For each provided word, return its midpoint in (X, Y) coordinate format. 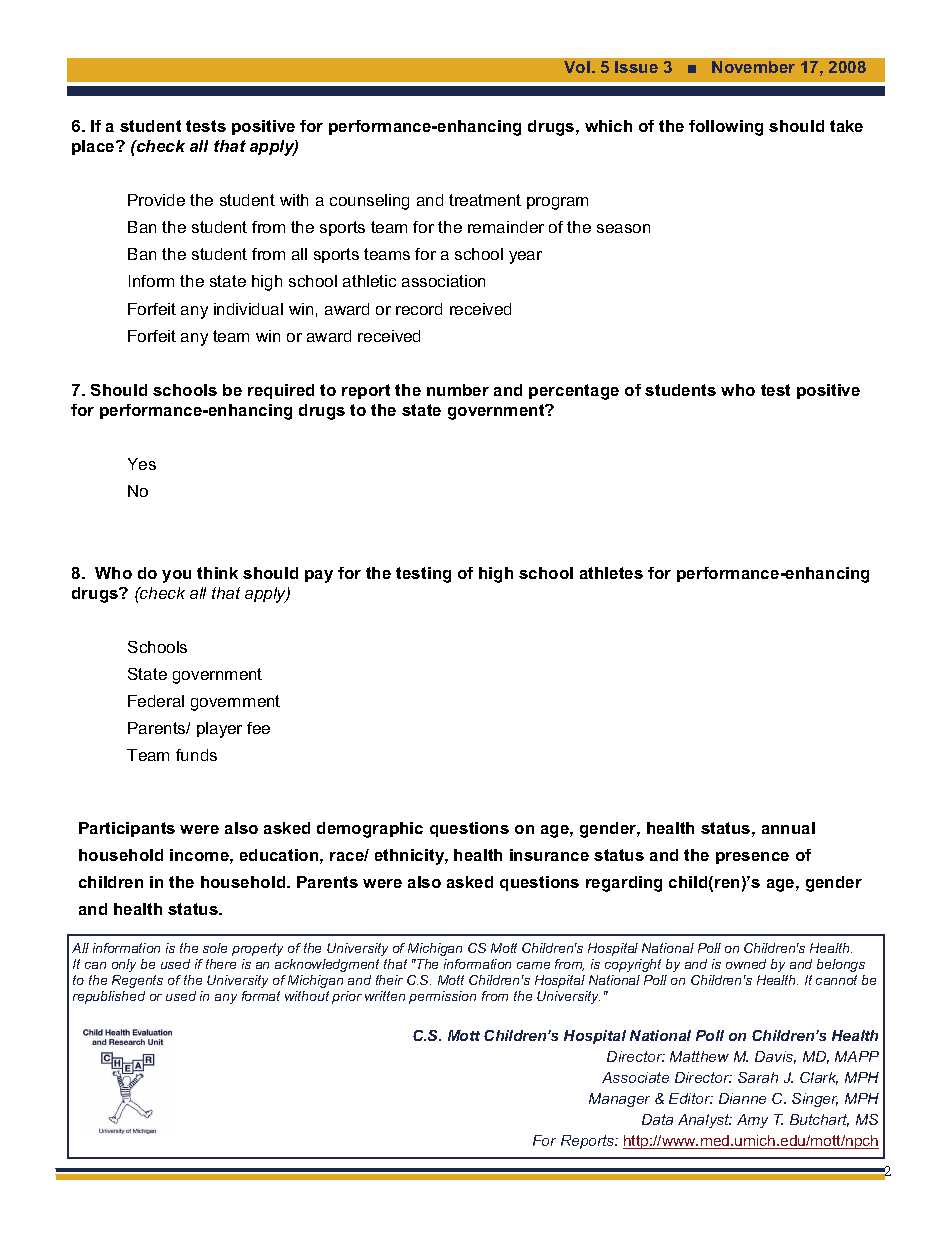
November (753, 67)
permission (442, 997)
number (458, 390)
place (94, 147)
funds (196, 755)
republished (109, 997)
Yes (142, 464)
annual (788, 828)
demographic (370, 830)
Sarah (758, 1077)
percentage (574, 392)
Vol (577, 67)
